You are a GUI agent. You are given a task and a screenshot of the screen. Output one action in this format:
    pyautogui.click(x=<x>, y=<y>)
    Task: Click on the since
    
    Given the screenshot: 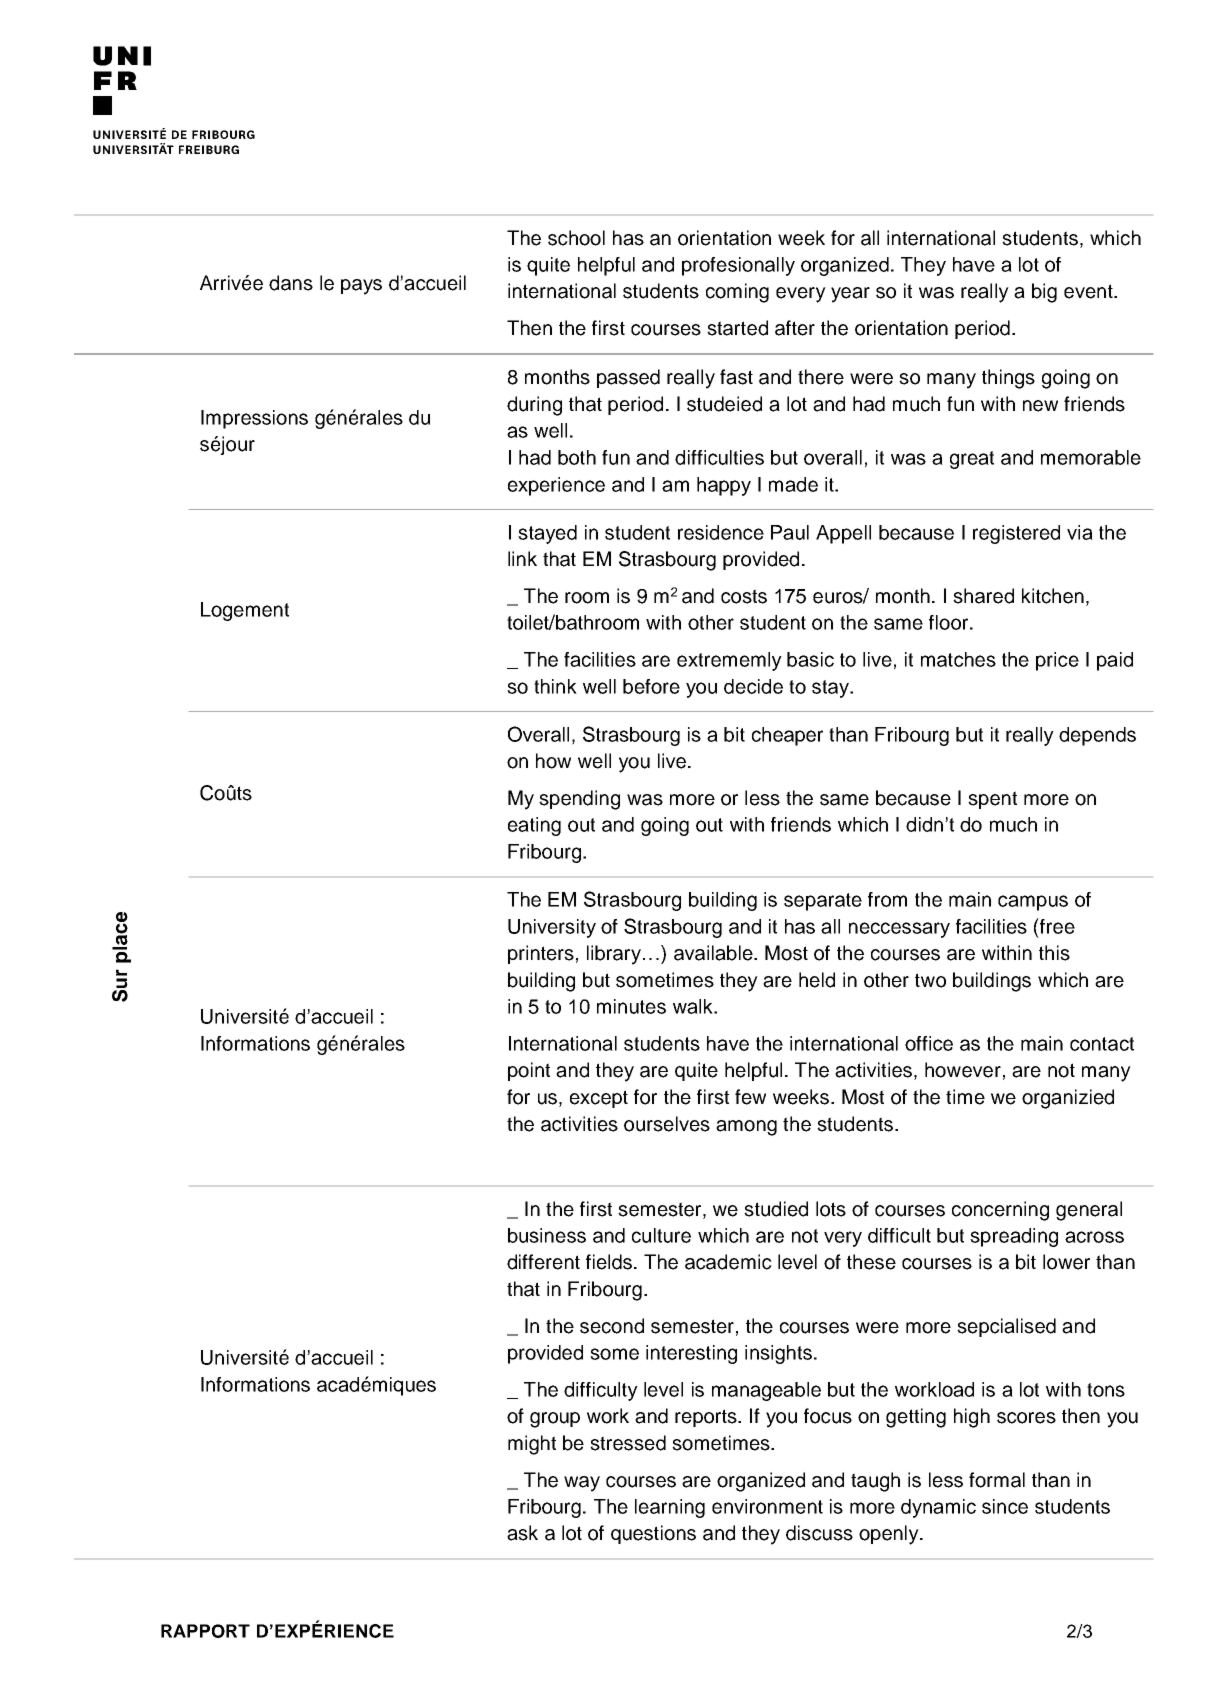 What is the action you would take?
    pyautogui.click(x=1005, y=1506)
